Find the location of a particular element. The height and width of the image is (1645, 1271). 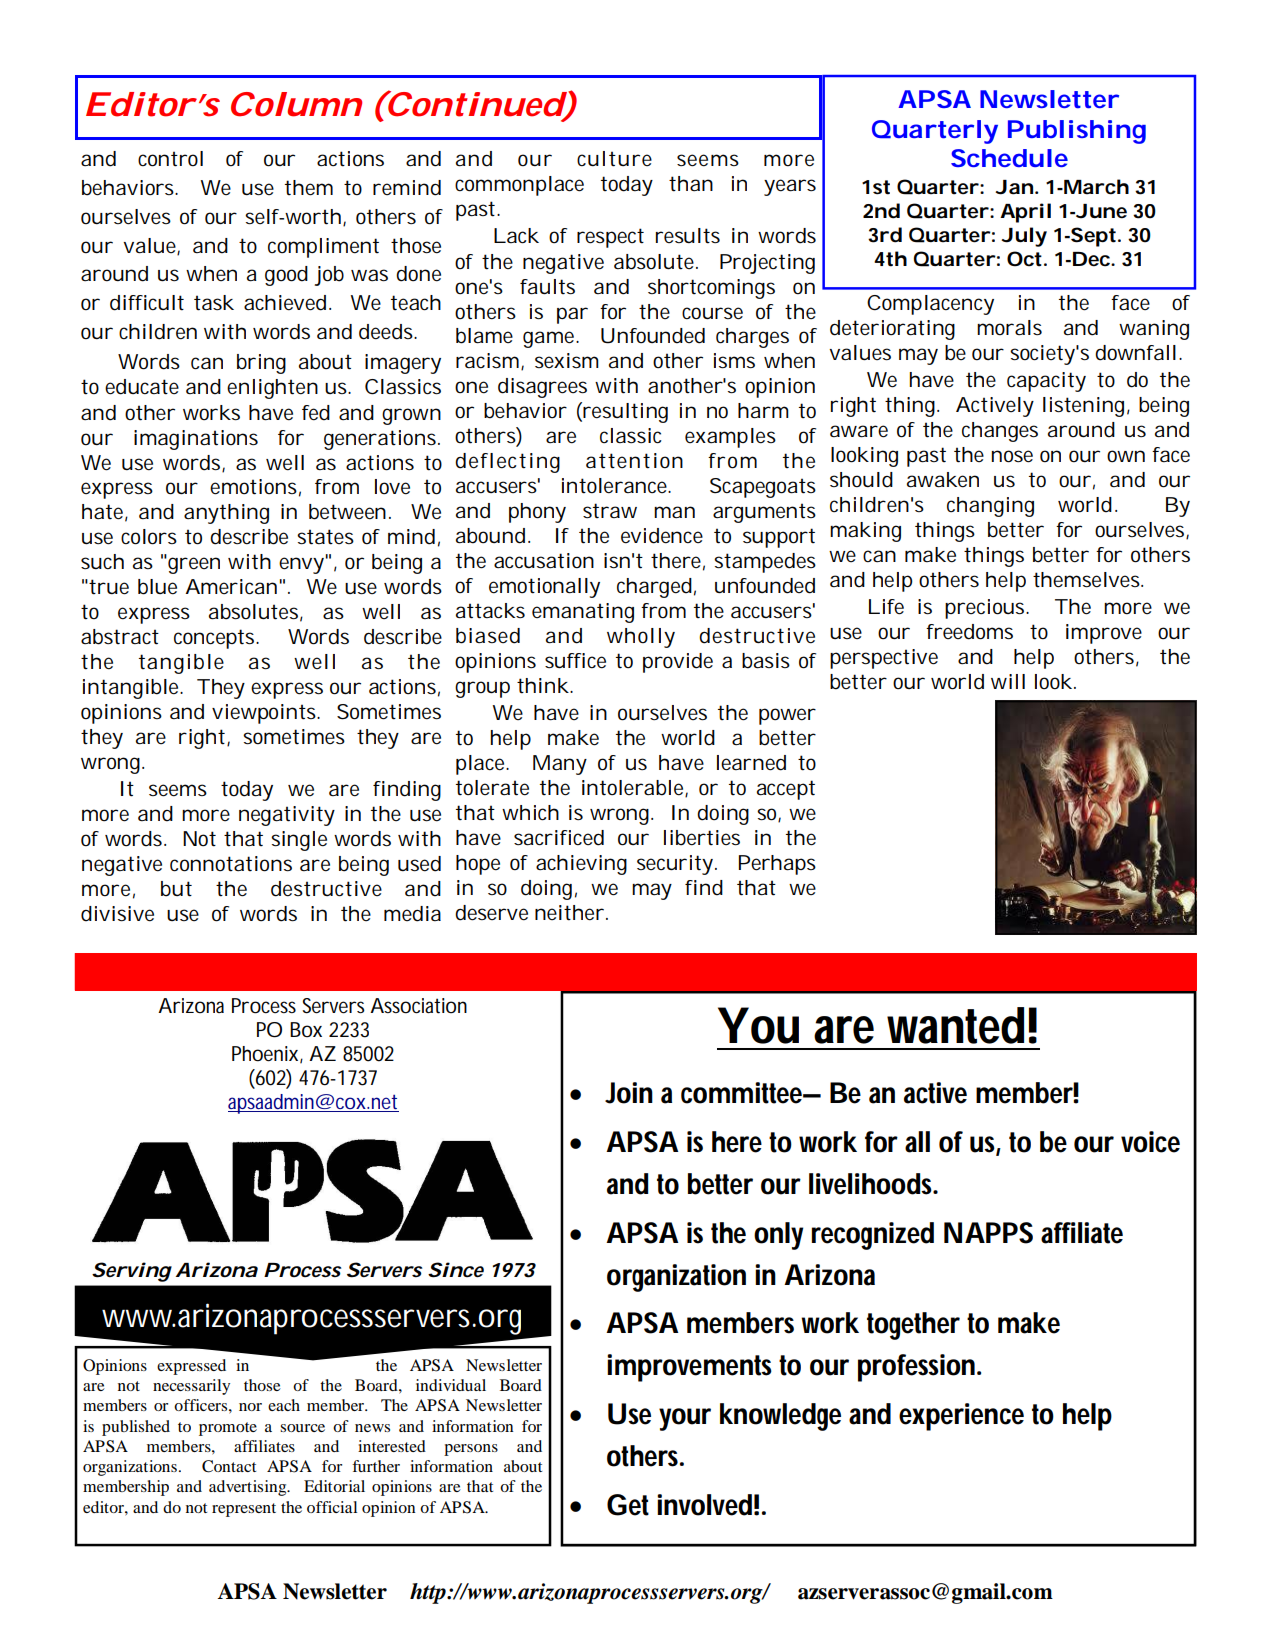

culture is located at coordinates (614, 159).
